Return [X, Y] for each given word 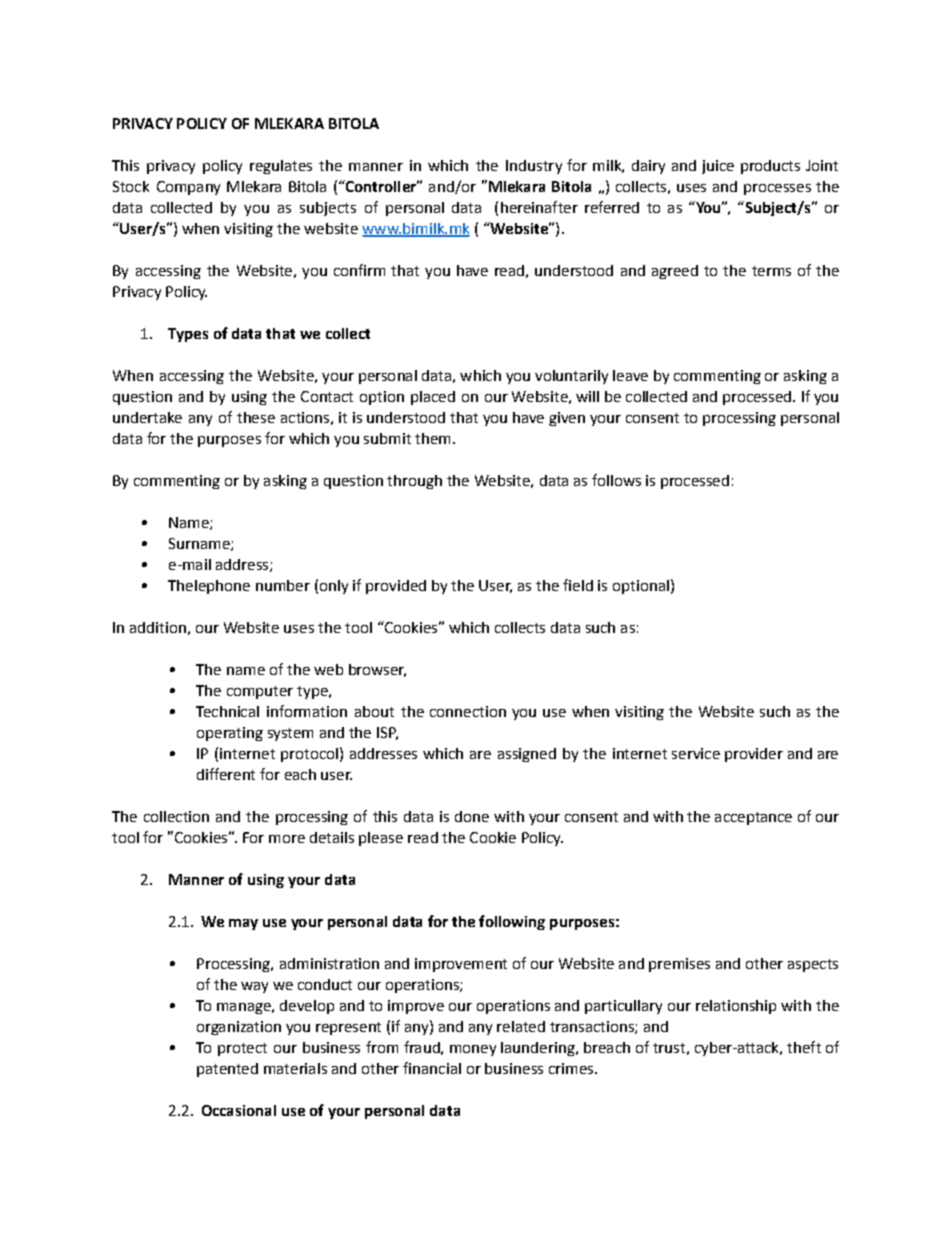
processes [777, 189]
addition [158, 627]
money [473, 1050]
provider [754, 755]
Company [188, 188]
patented [227, 1070]
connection [468, 711]
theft [804, 1047]
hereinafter [539, 207]
